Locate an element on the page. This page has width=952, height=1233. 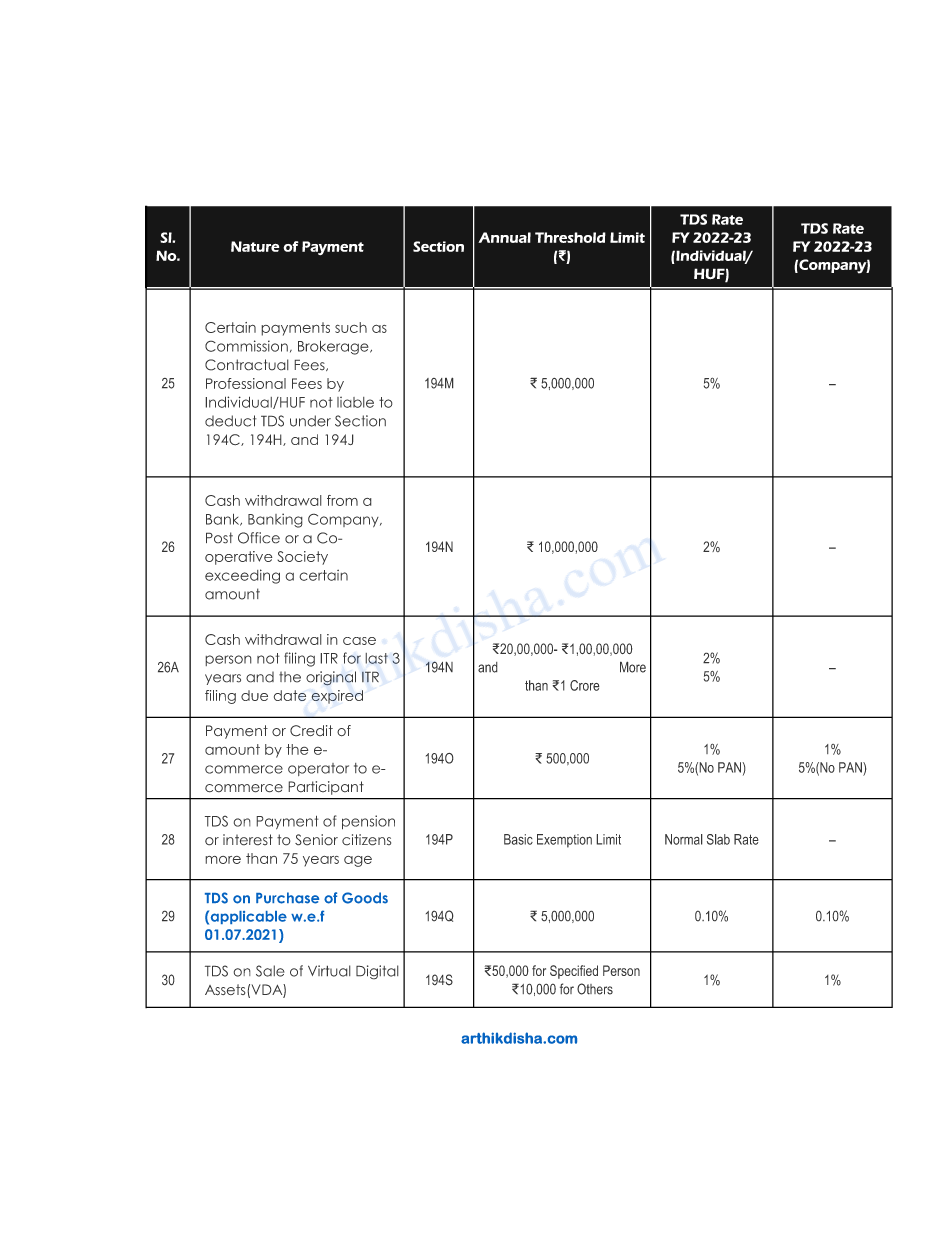
Others is located at coordinates (595, 989).
